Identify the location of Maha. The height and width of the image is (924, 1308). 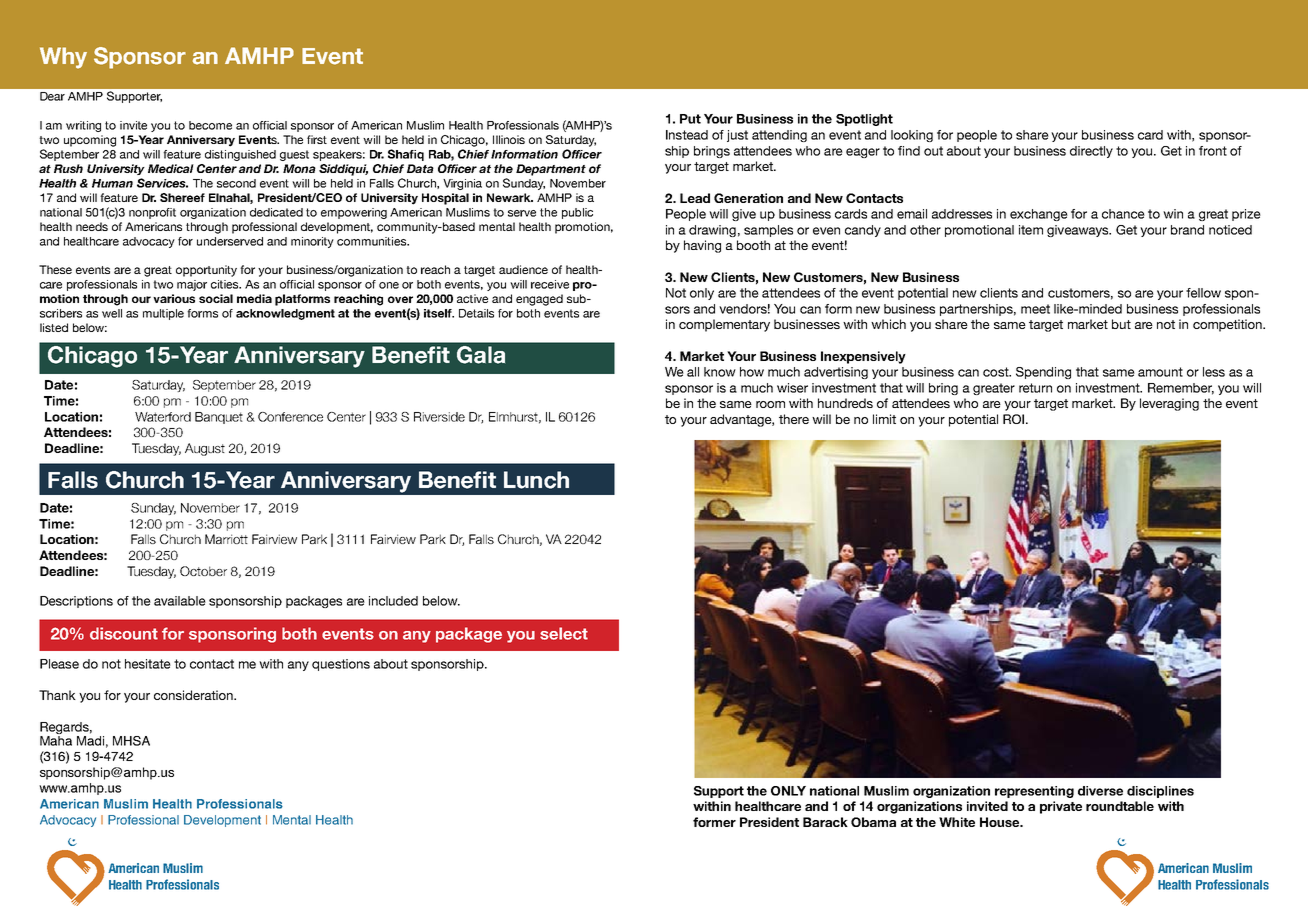
(56, 739).
